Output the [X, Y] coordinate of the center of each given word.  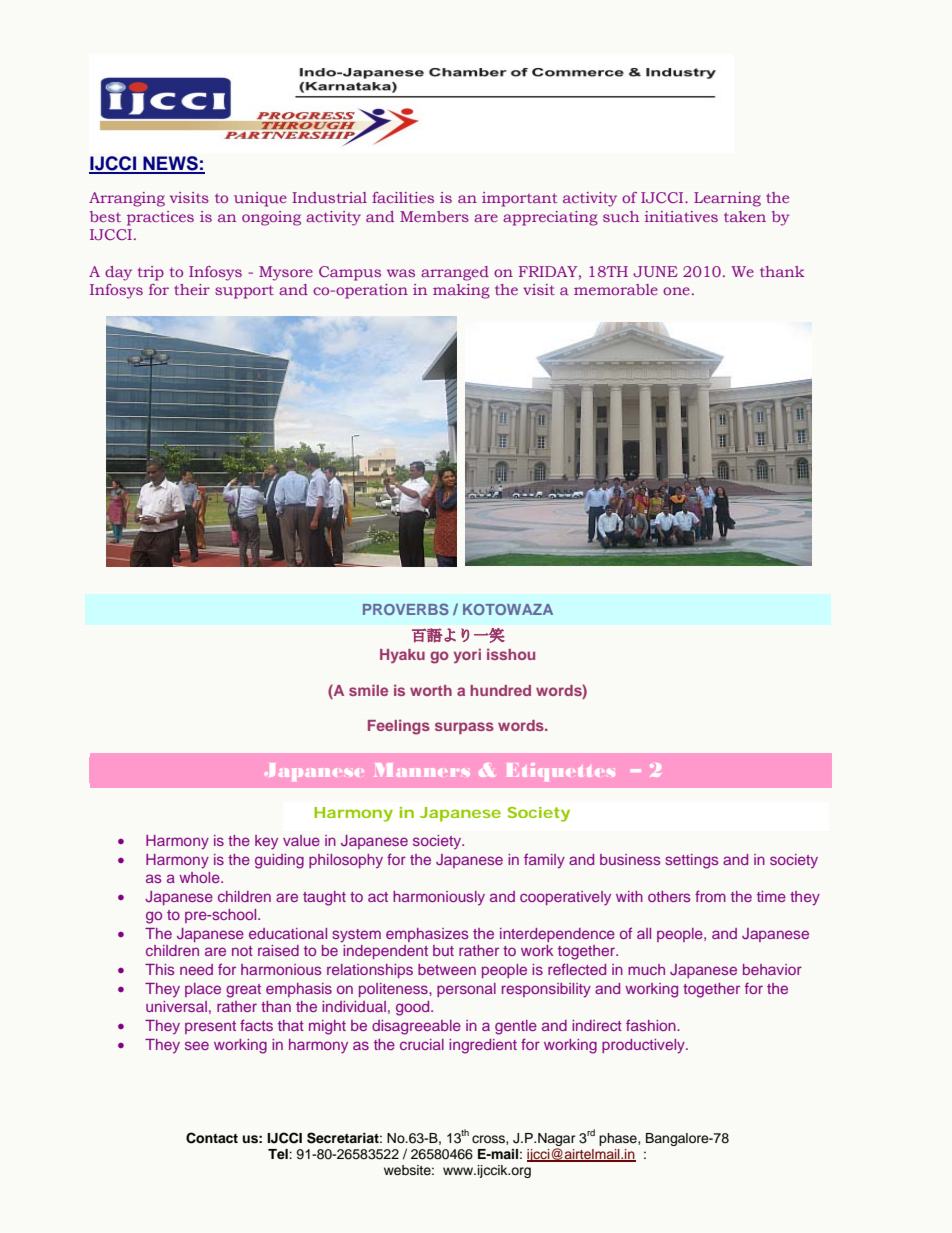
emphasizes [427, 935]
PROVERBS [406, 609]
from [710, 896]
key [266, 842]
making [461, 291]
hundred [500, 690]
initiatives [681, 216]
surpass [464, 728]
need [196, 969]
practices [160, 218]
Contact [212, 1138]
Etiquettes [561, 772]
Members [434, 216]
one [676, 291]
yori [467, 656]
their [192, 289]
